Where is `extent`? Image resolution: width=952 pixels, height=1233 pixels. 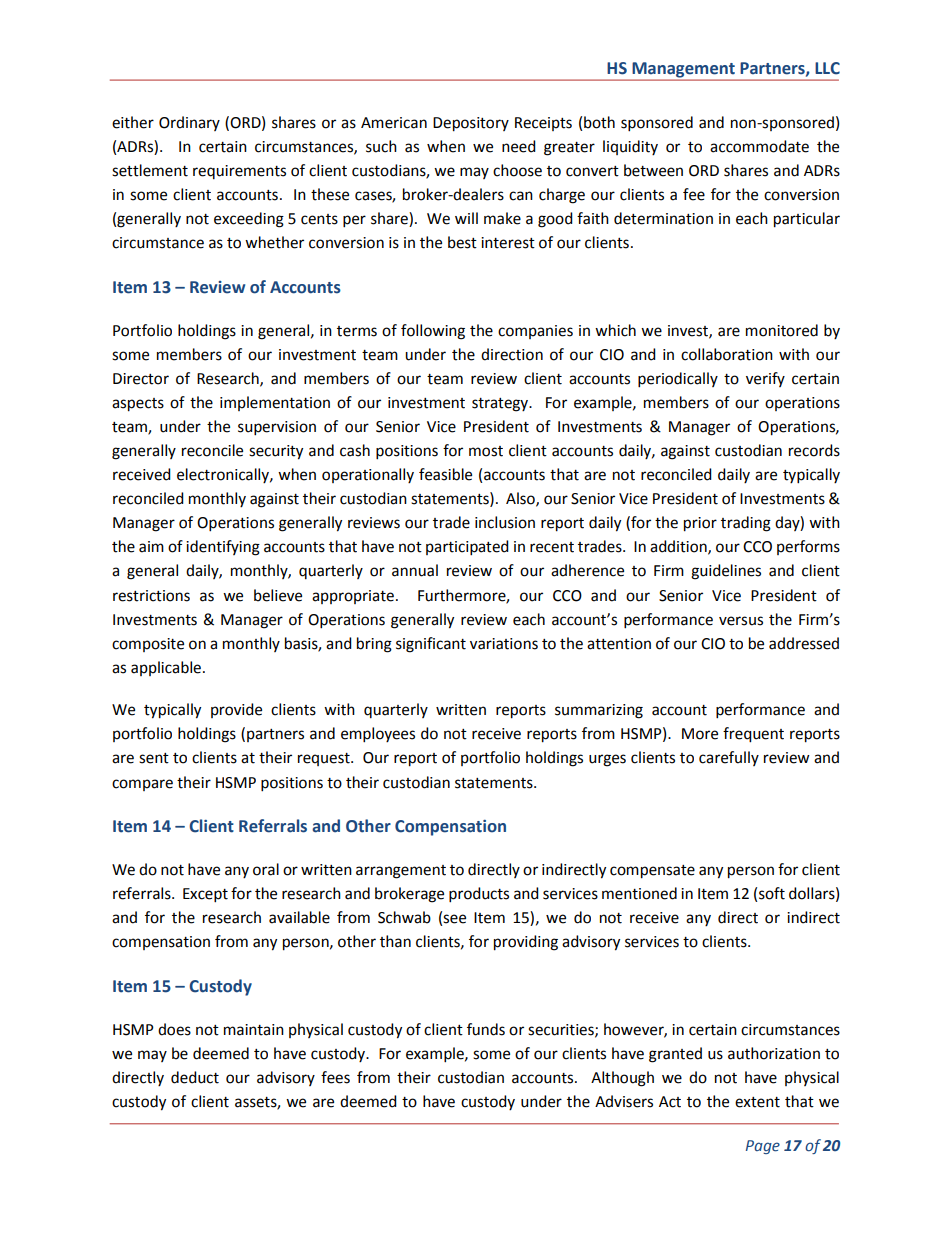 extent is located at coordinates (757, 1102).
